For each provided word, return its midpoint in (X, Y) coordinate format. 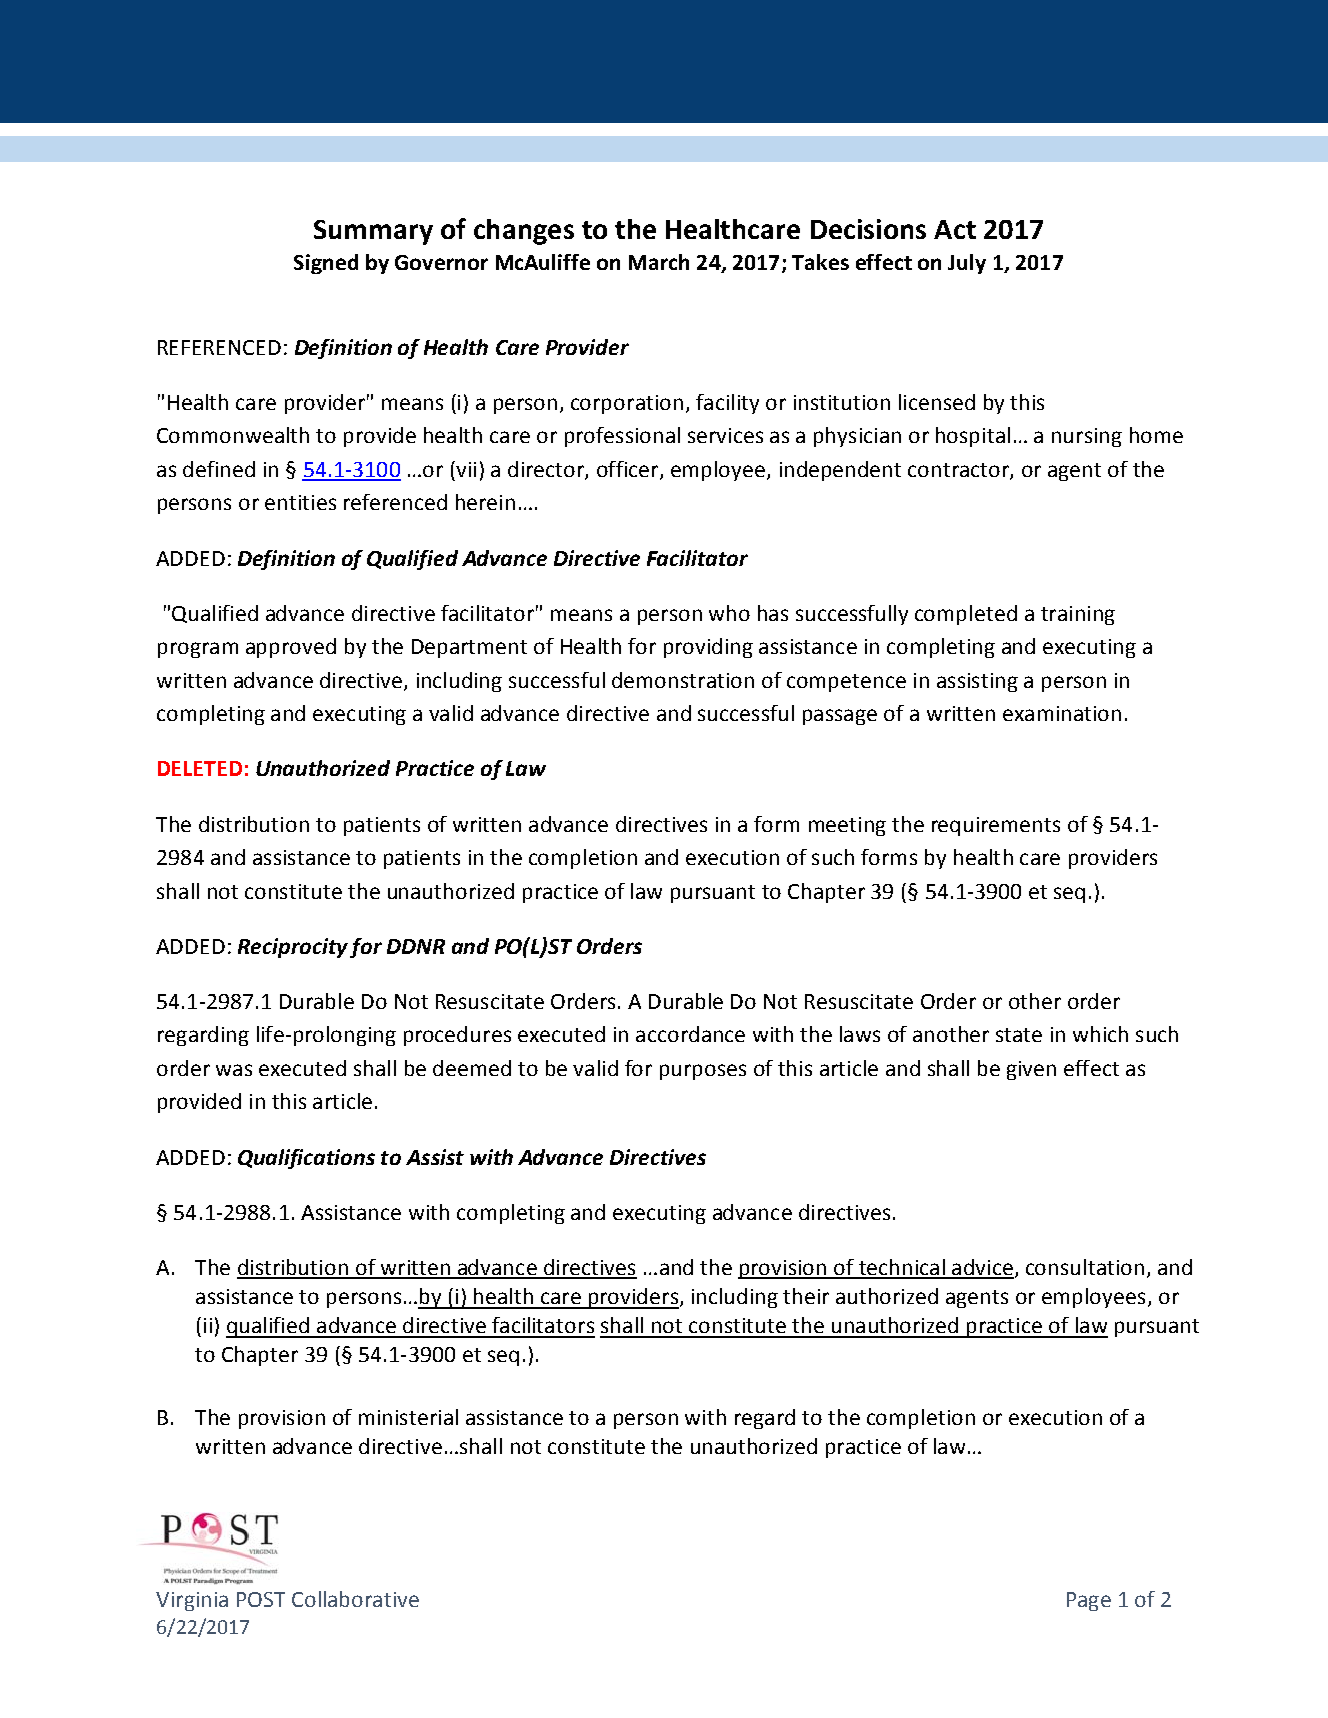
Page (1089, 1601)
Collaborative (355, 1599)
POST (261, 1599)
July (967, 264)
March (659, 262)
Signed (326, 264)
